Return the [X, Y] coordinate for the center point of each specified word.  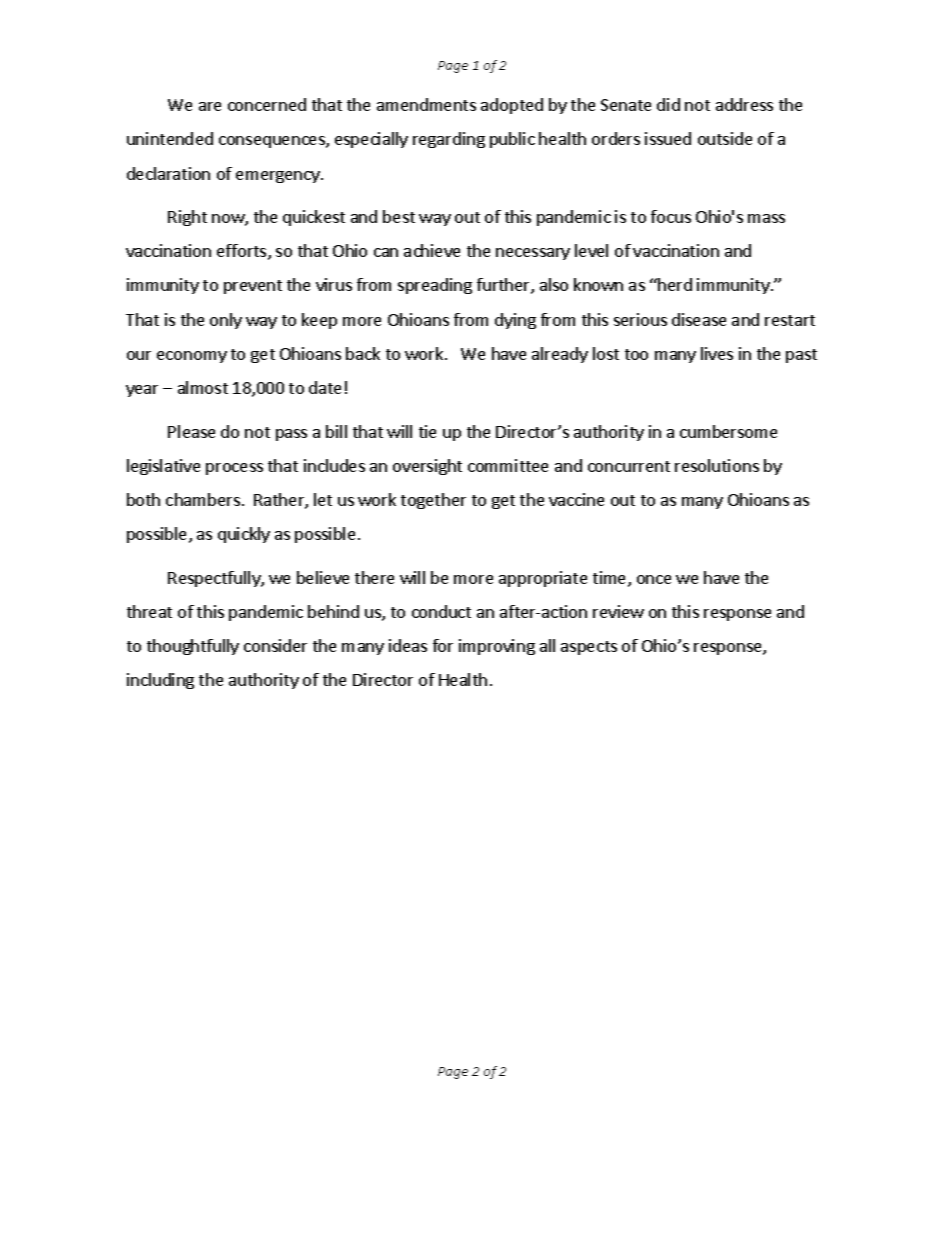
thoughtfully [193, 647]
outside [725, 138]
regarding [449, 140]
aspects [589, 648]
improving [497, 647]
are [210, 106]
